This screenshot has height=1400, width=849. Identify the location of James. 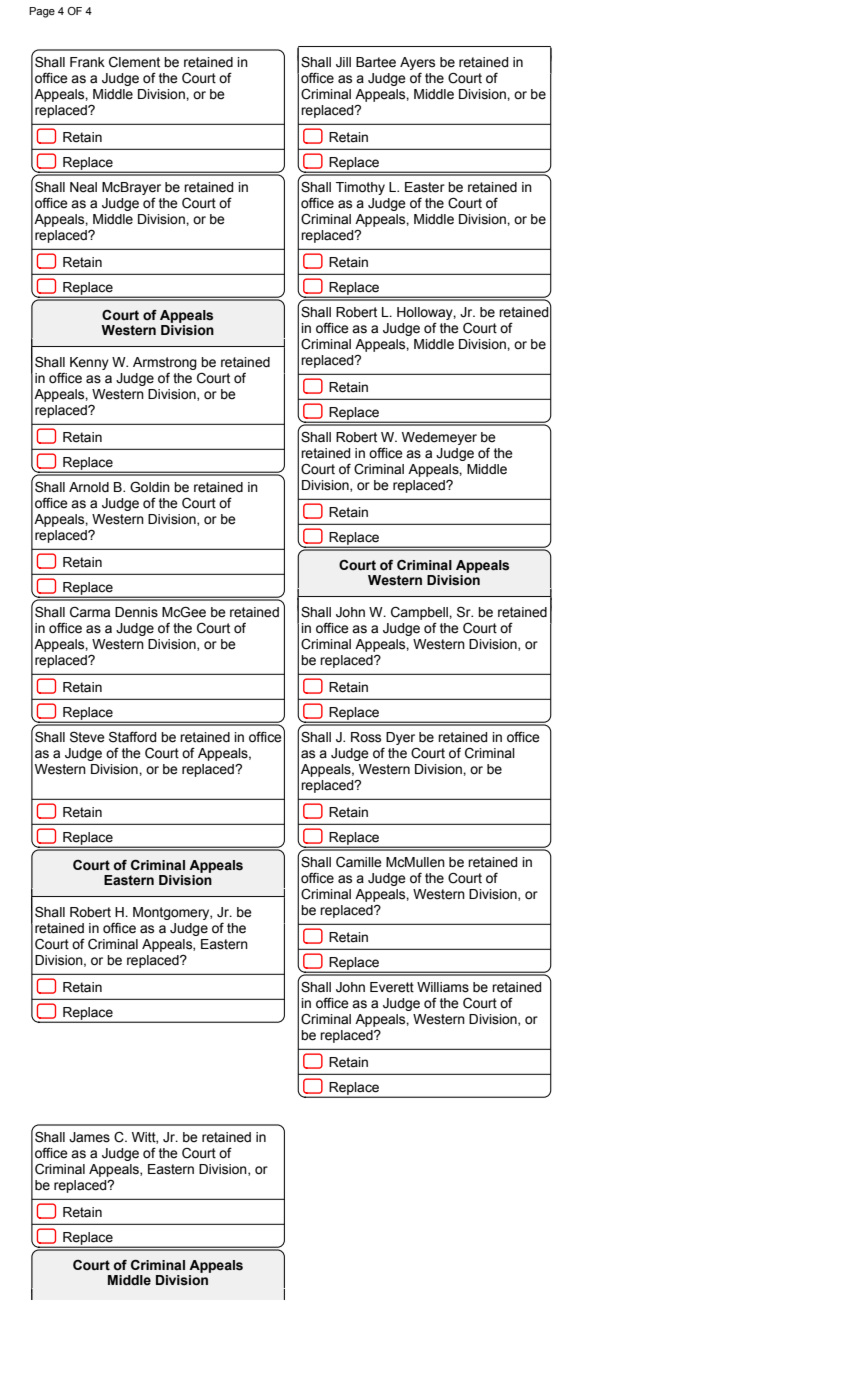
(89, 1137).
